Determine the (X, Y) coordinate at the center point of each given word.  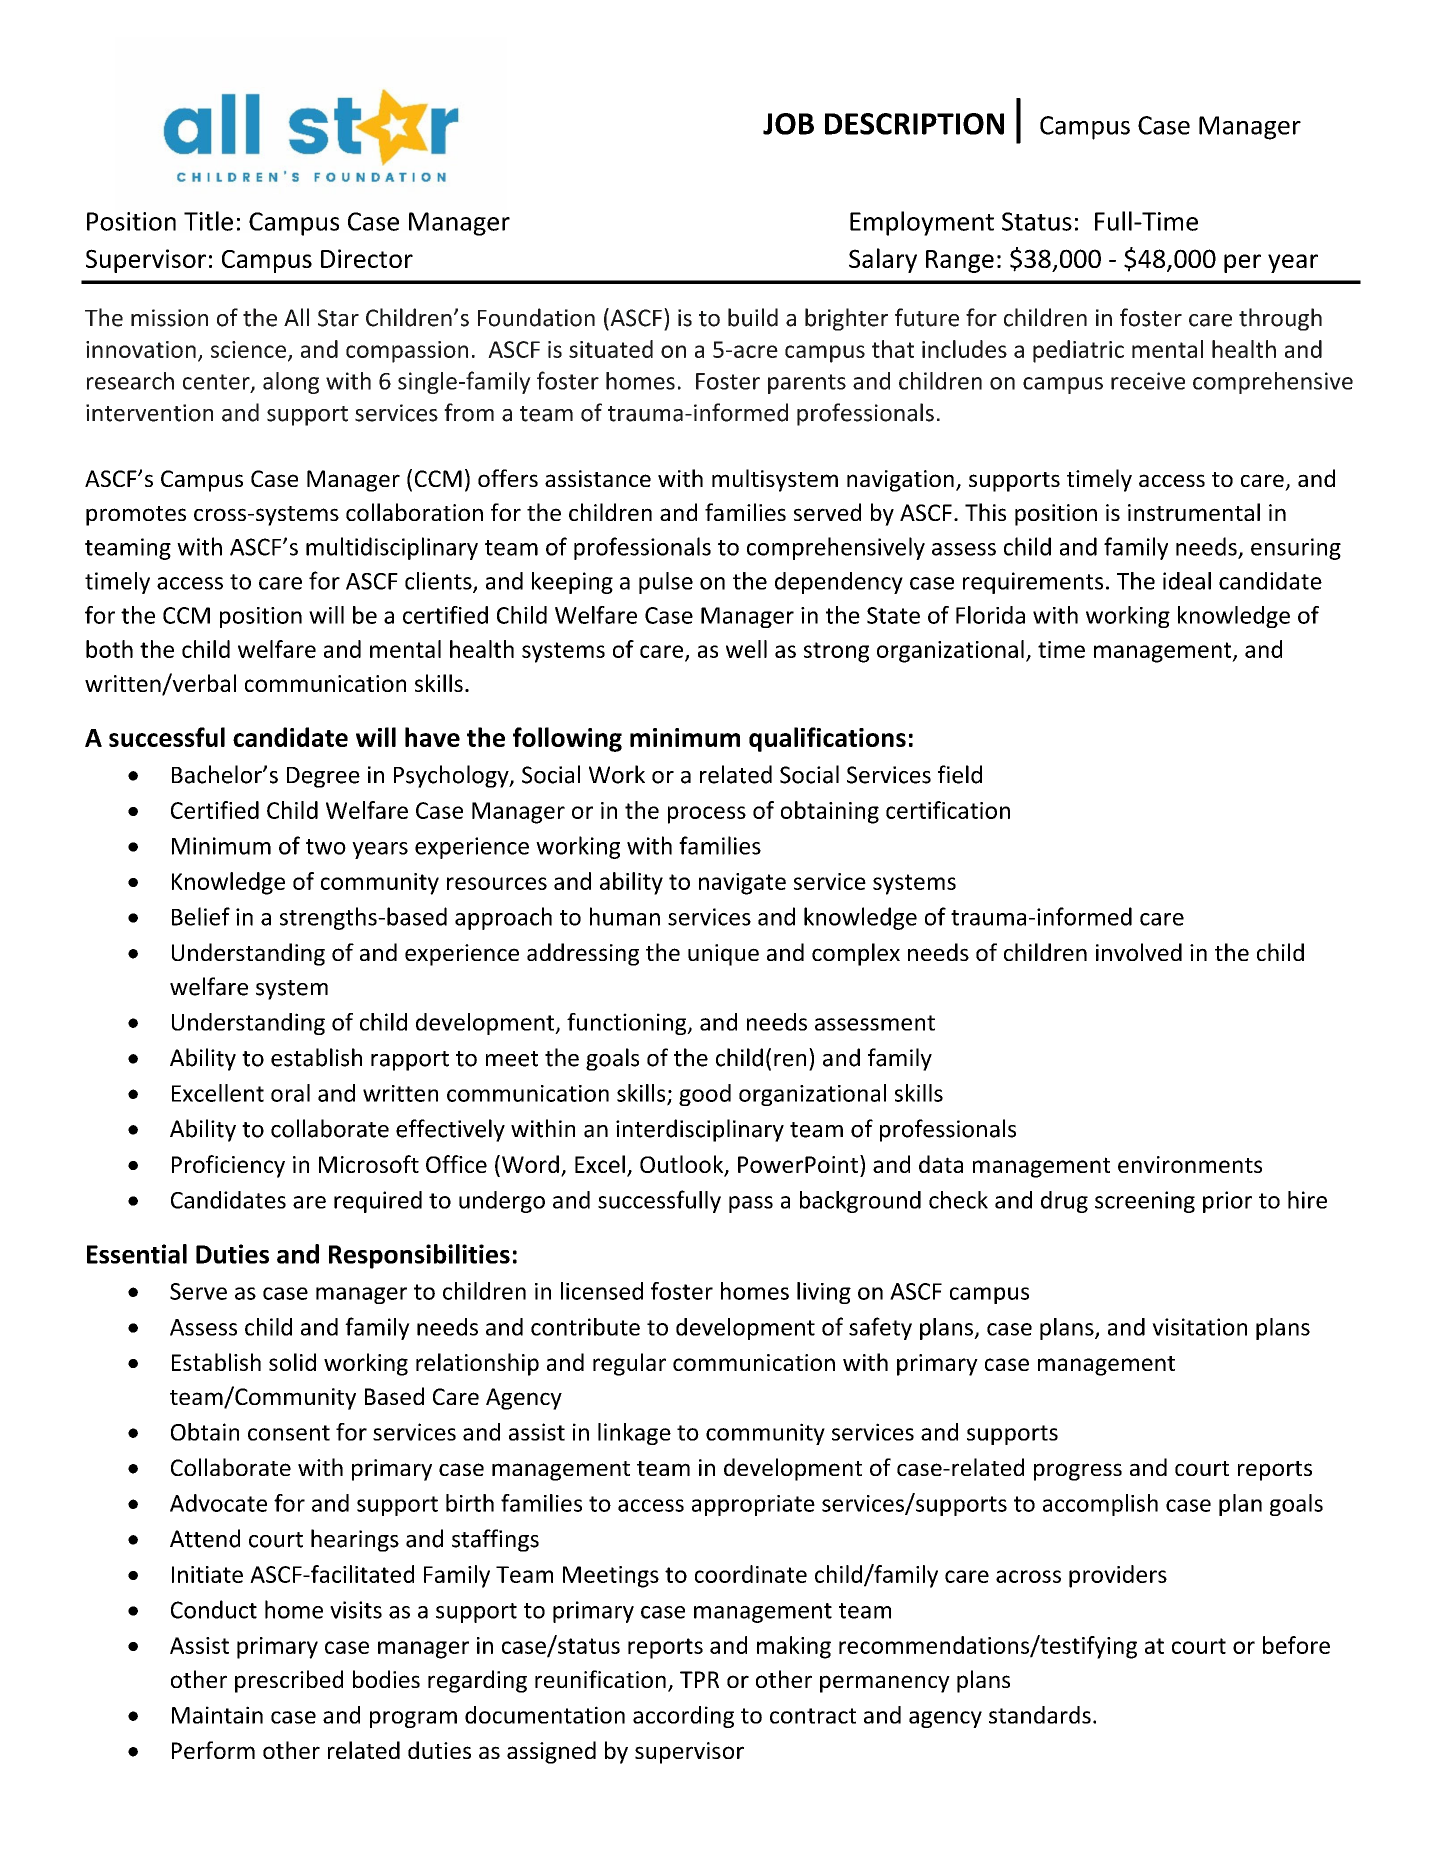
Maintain (217, 1715)
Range (960, 261)
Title (208, 221)
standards (1040, 1715)
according (683, 1717)
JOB (788, 124)
